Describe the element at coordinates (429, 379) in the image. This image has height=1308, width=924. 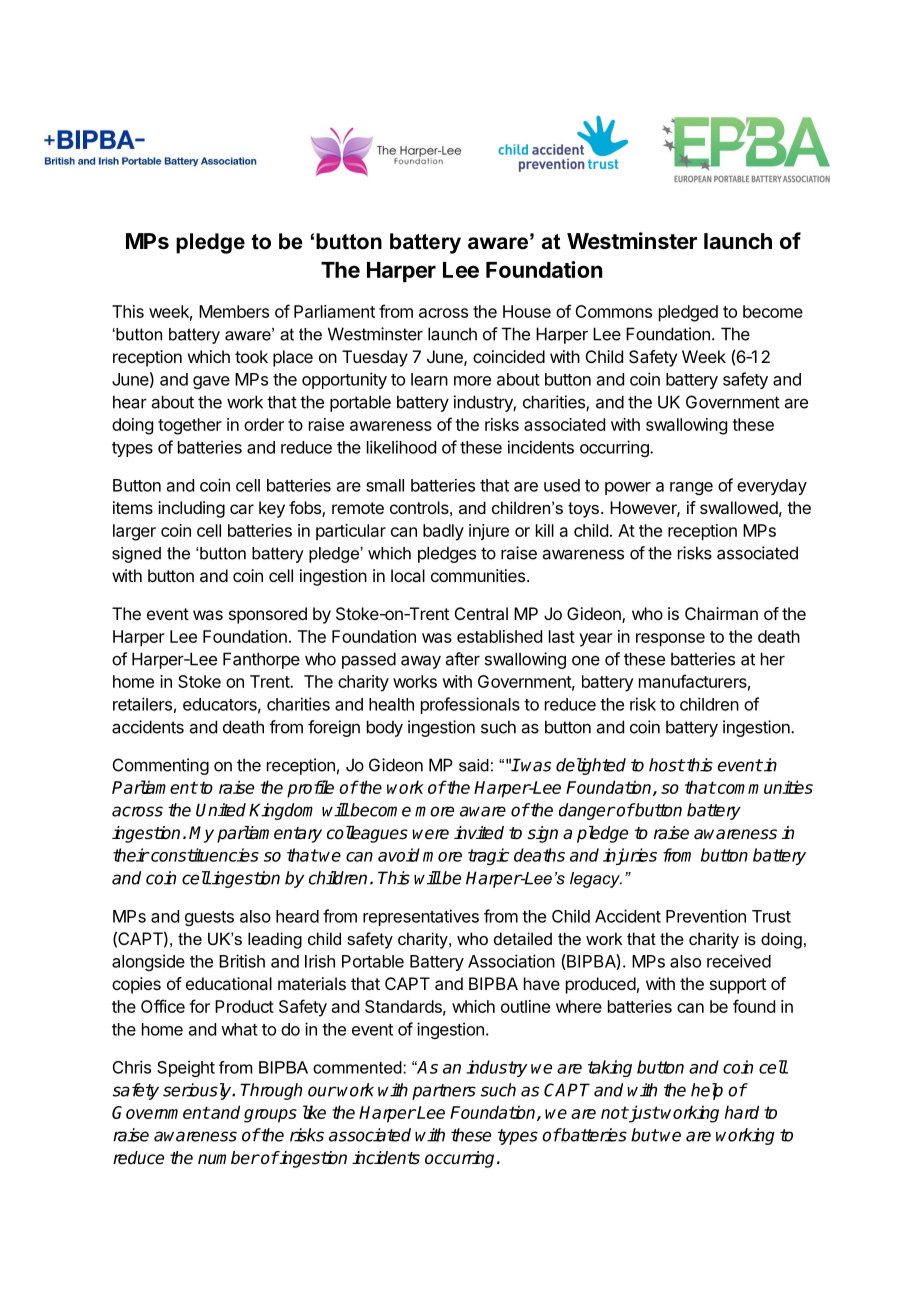
I see `learn` at that location.
